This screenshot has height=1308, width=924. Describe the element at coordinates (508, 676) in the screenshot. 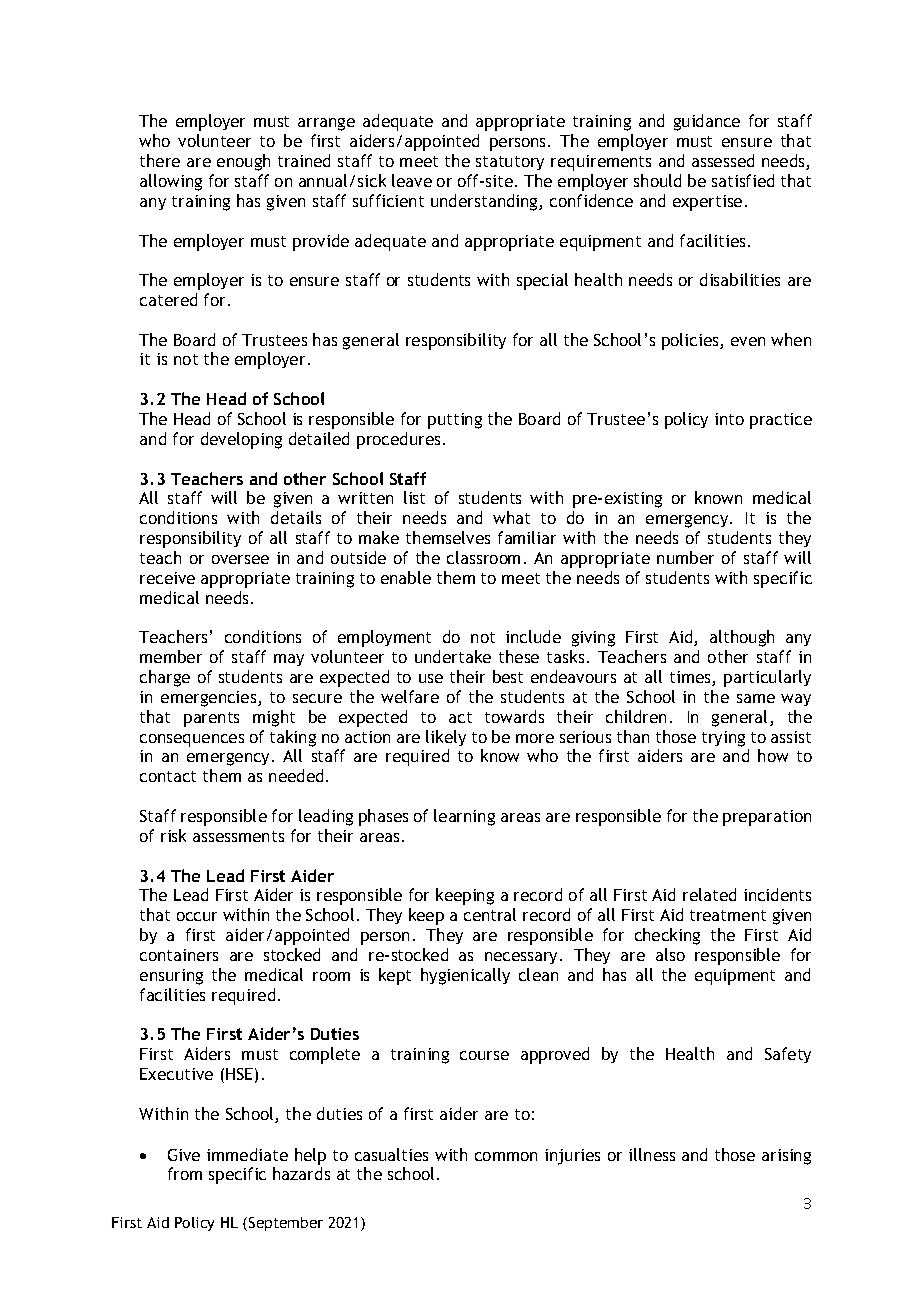

I see `best` at that location.
